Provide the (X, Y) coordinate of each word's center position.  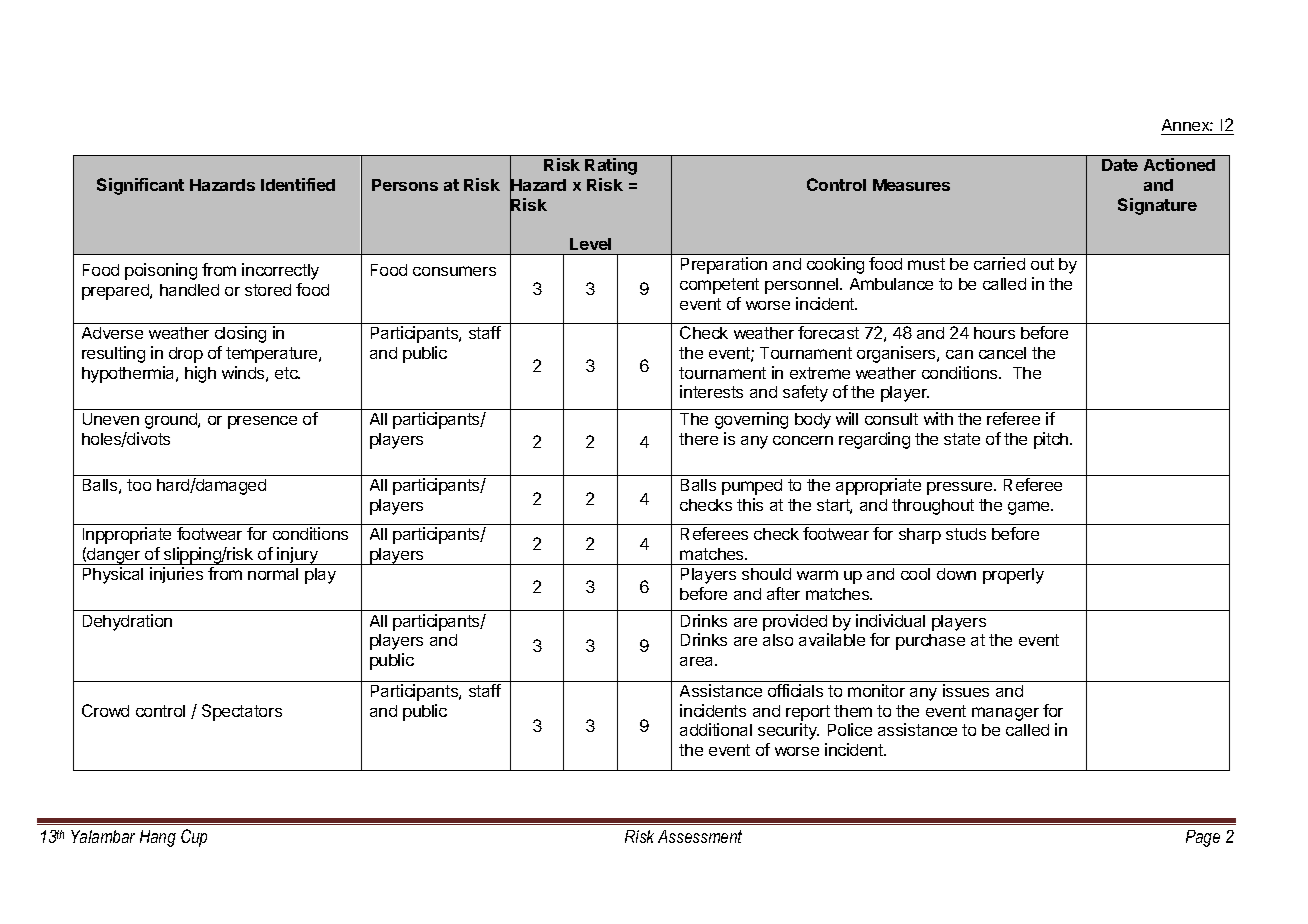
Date (1120, 165)
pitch (1051, 440)
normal (273, 574)
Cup (194, 838)
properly (1013, 576)
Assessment (700, 836)
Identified (298, 184)
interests (711, 391)
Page (1203, 838)
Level (590, 244)
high (200, 374)
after (783, 593)
